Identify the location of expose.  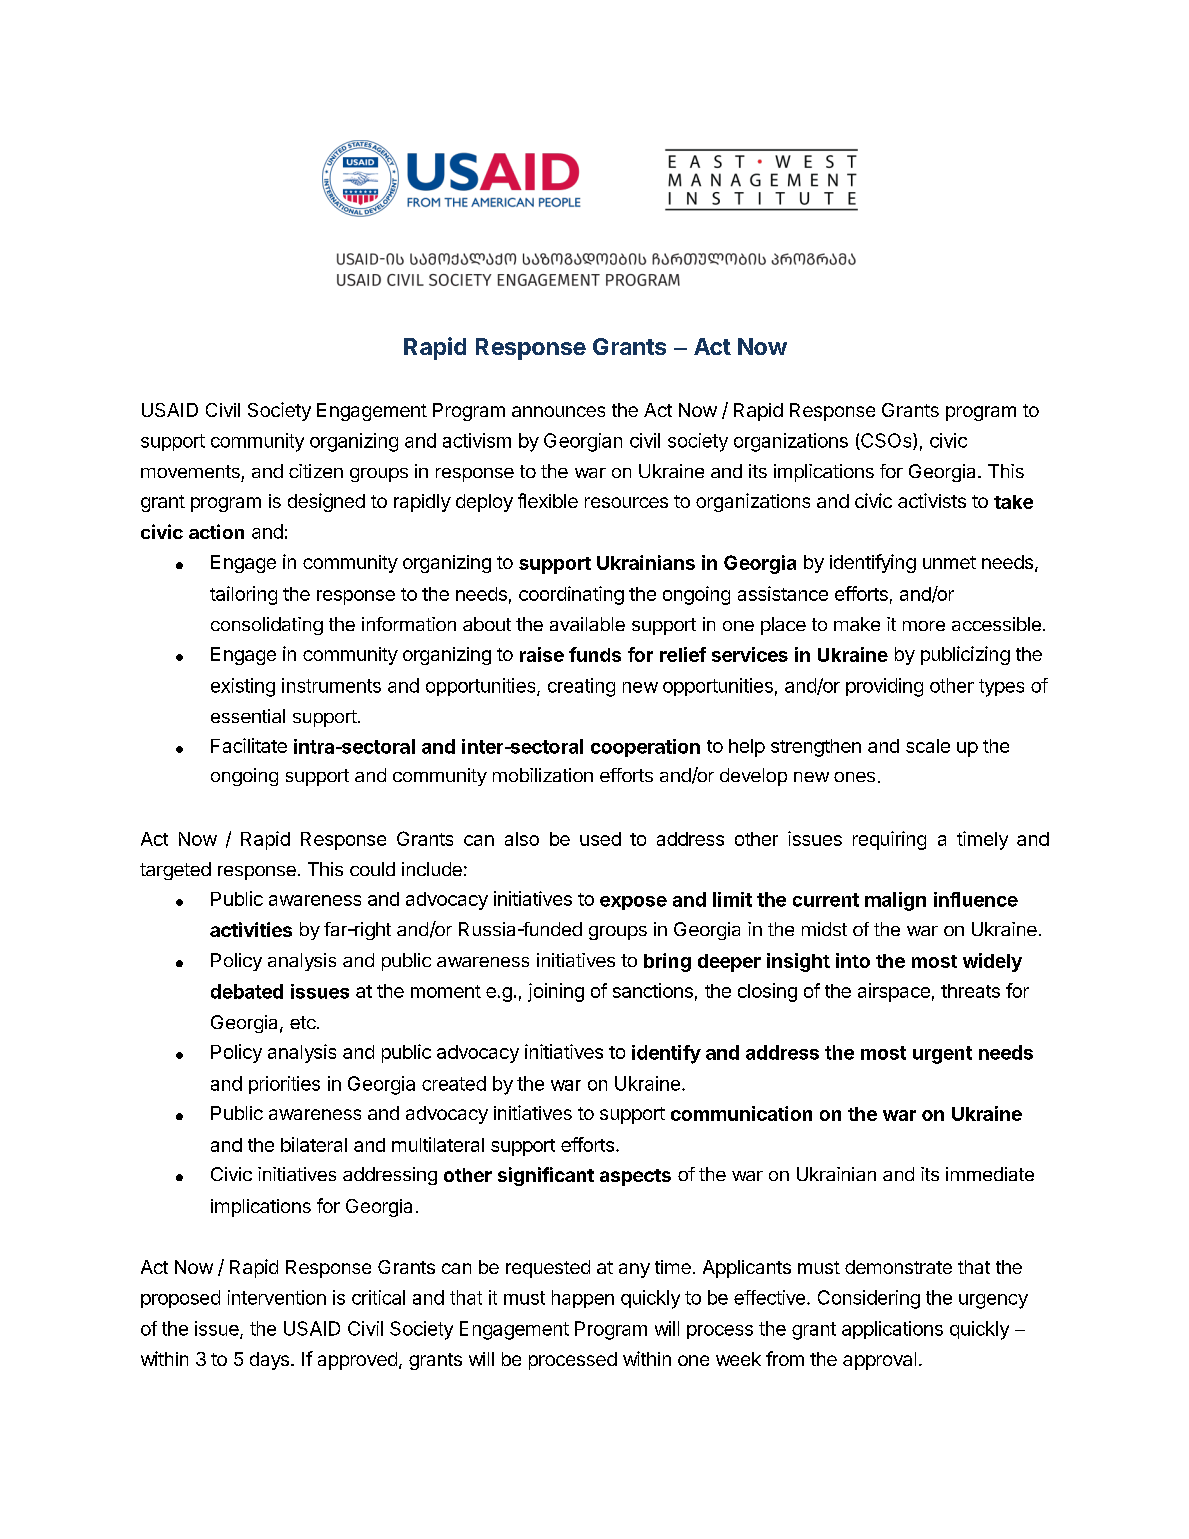
(633, 903).
